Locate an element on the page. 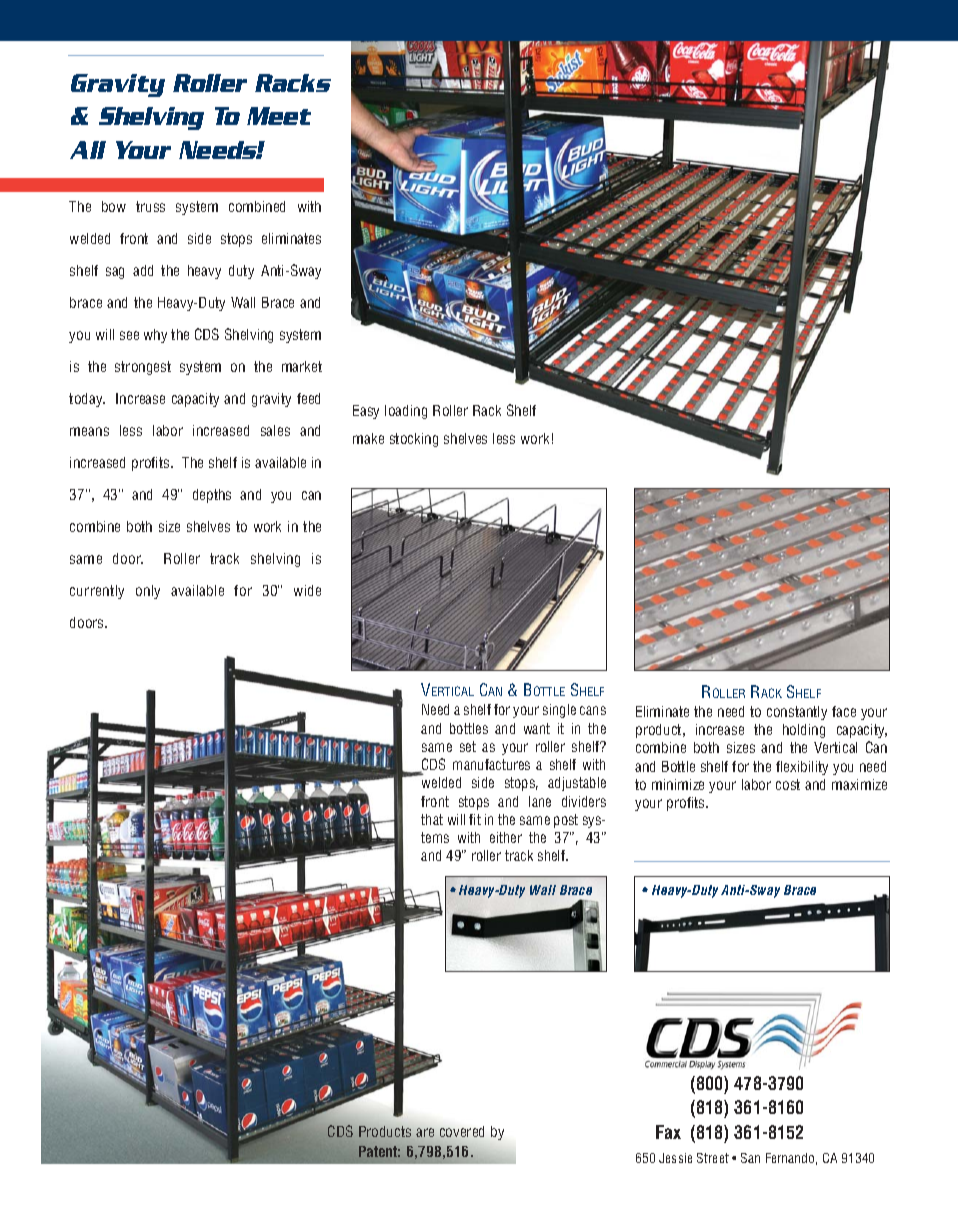 Image resolution: width=958 pixels, height=1232 pixels. stocking is located at coordinates (414, 440).
